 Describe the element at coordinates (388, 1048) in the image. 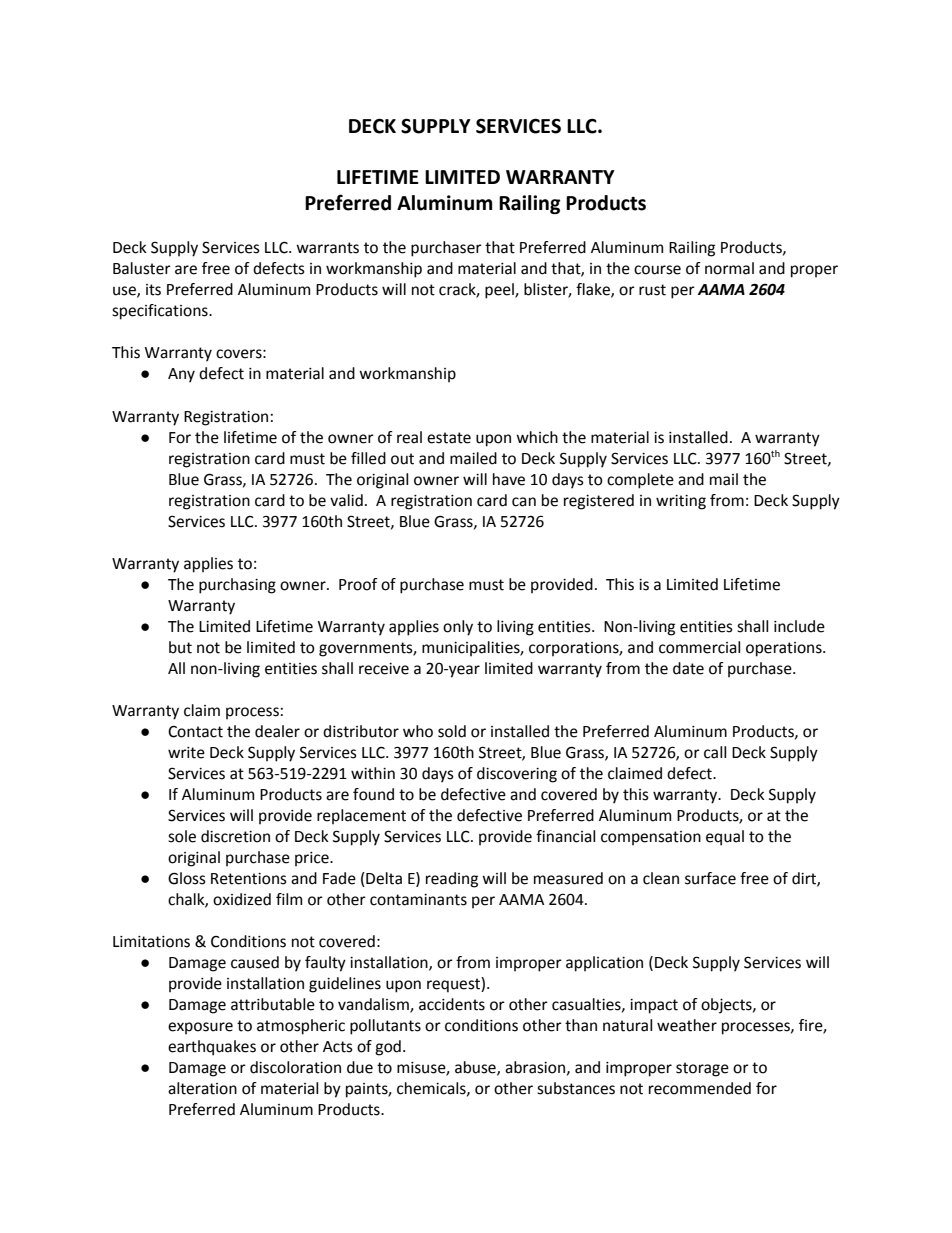

I see `god` at that location.
